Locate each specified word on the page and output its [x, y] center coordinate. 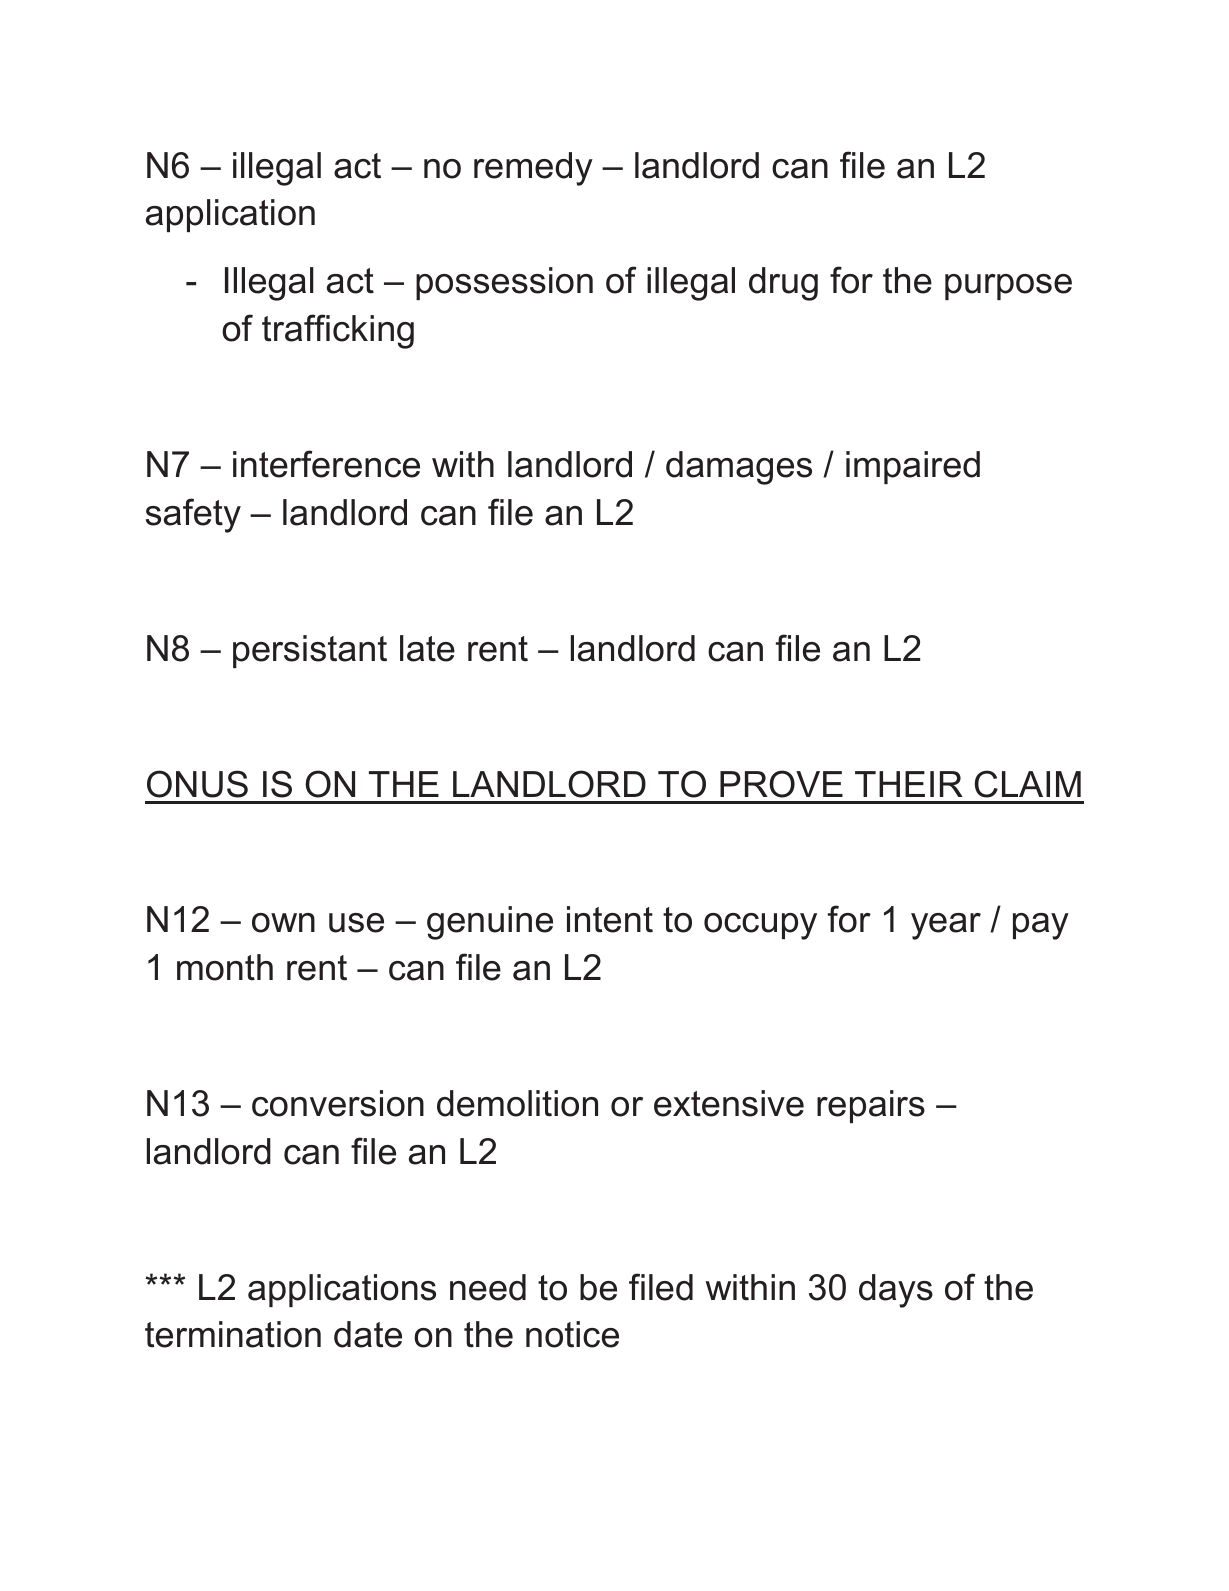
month [225, 967]
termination [233, 1334]
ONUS [197, 784]
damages [739, 468]
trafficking [338, 331]
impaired [913, 467]
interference [326, 464]
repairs [871, 1106]
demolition [517, 1103]
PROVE [781, 784]
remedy [533, 169]
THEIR [909, 784]
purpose [1008, 287]
